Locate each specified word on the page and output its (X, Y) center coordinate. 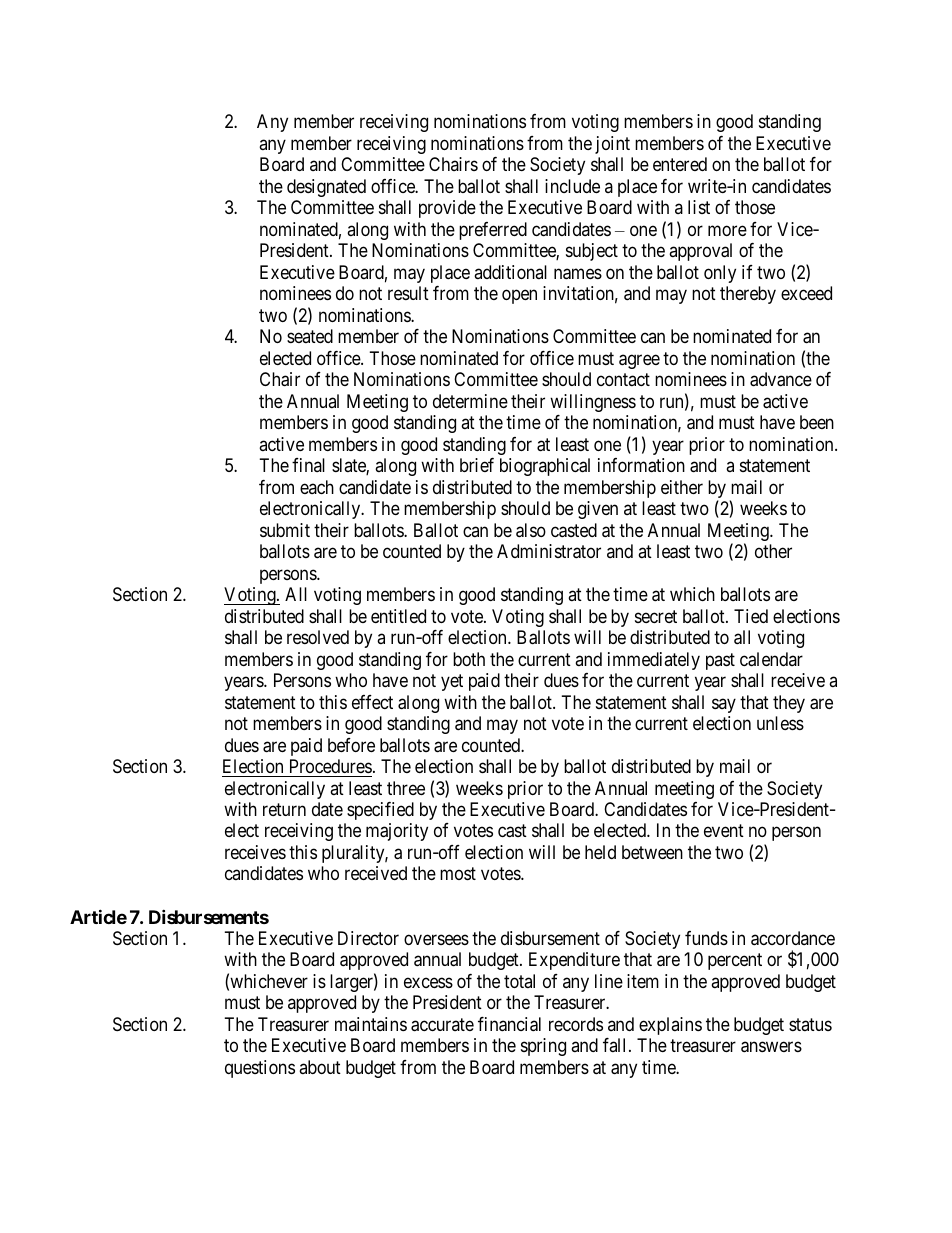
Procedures (331, 766)
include (572, 186)
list (699, 207)
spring (543, 1047)
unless (780, 723)
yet (452, 682)
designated (326, 188)
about (320, 1067)
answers (771, 1047)
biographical (545, 467)
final (308, 465)
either (682, 487)
